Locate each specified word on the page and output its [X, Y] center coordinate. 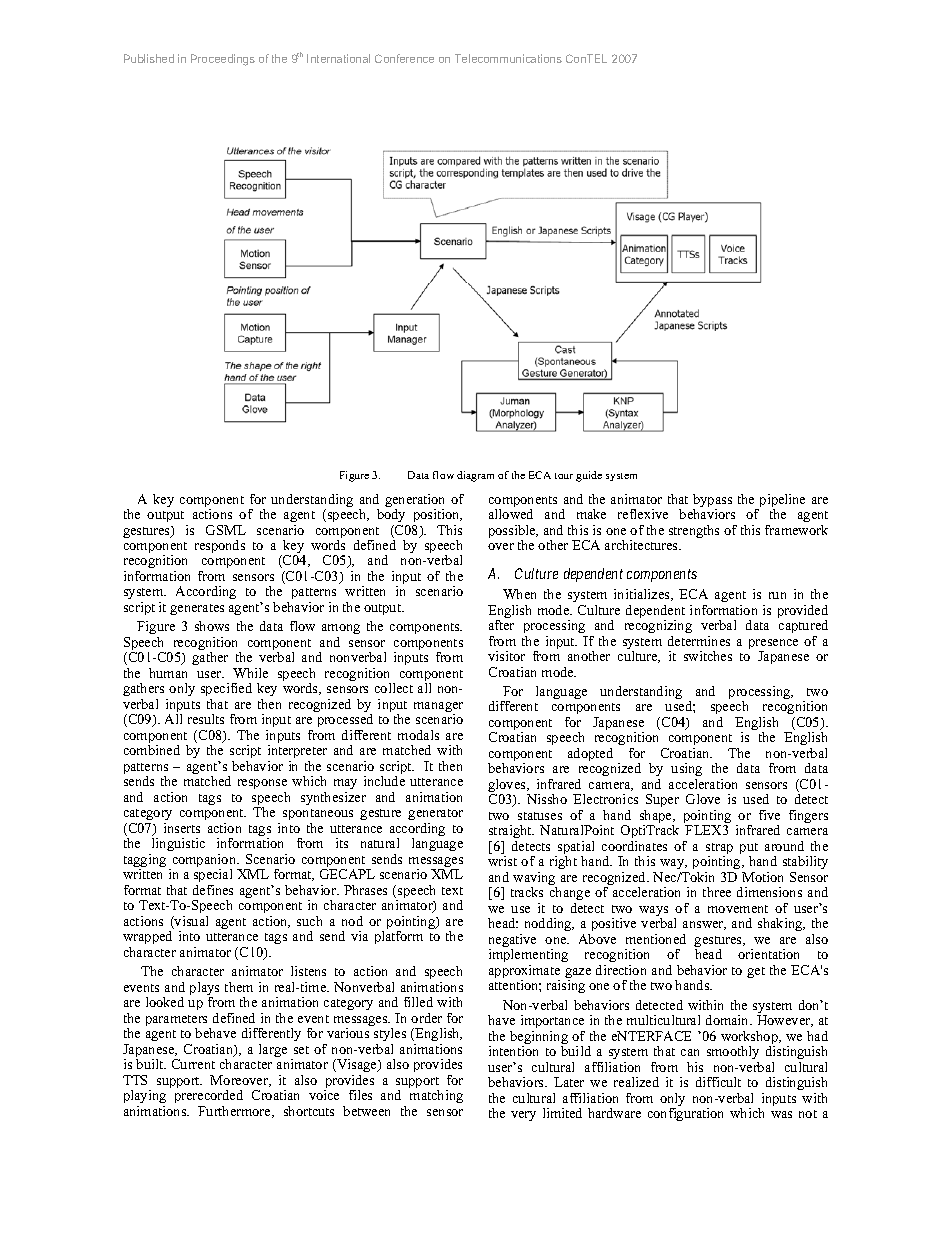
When [519, 594]
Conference [404, 58]
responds [220, 546]
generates [197, 609]
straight [511, 833]
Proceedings [223, 60]
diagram [475, 476]
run [777, 595]
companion [204, 862]
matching [436, 1096]
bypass [712, 502]
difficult [718, 1082]
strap [719, 850]
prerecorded [209, 1096]
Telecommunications [508, 58]
